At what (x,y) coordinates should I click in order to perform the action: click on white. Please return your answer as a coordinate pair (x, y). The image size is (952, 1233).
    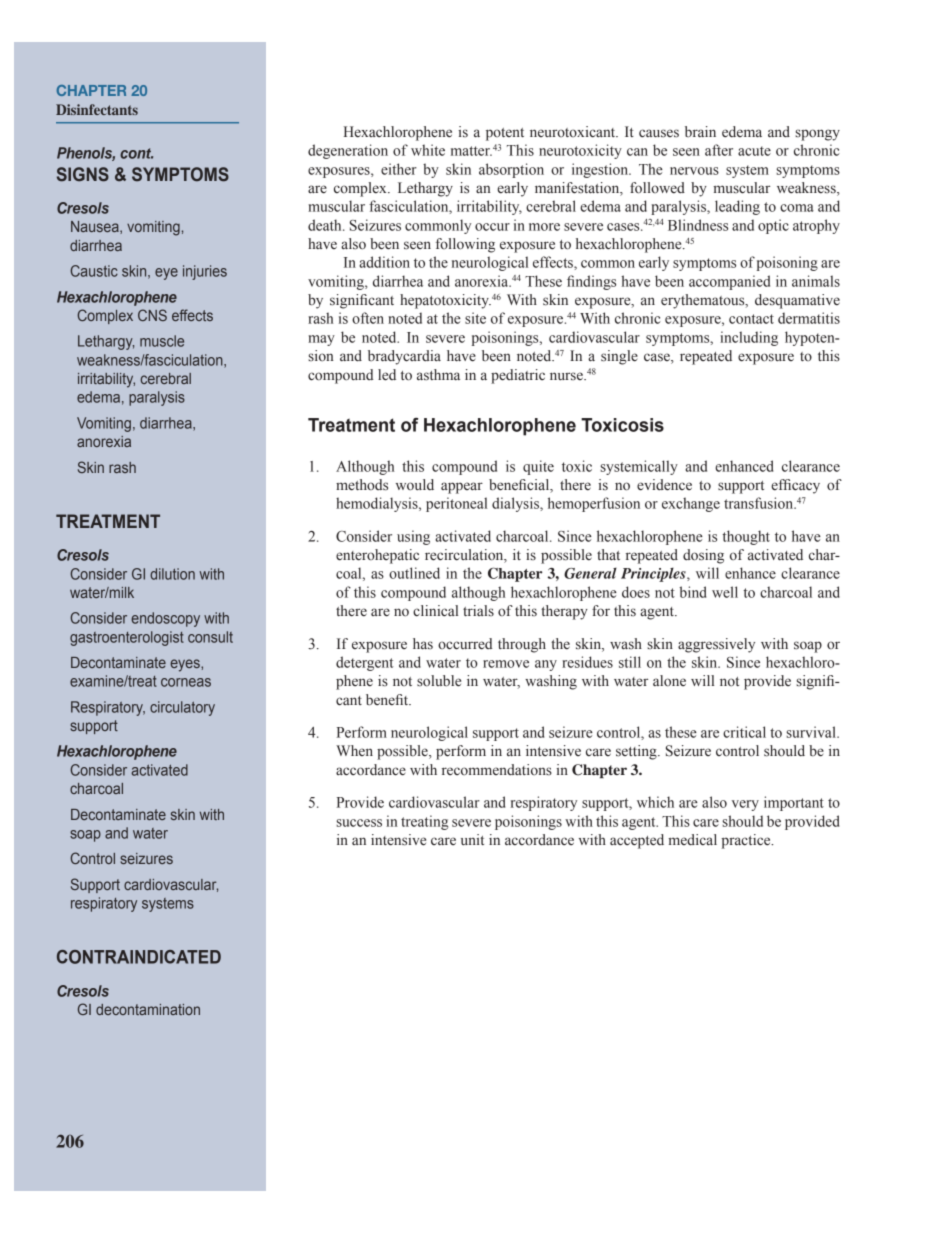
    Looking at the image, I should click on (428, 150).
